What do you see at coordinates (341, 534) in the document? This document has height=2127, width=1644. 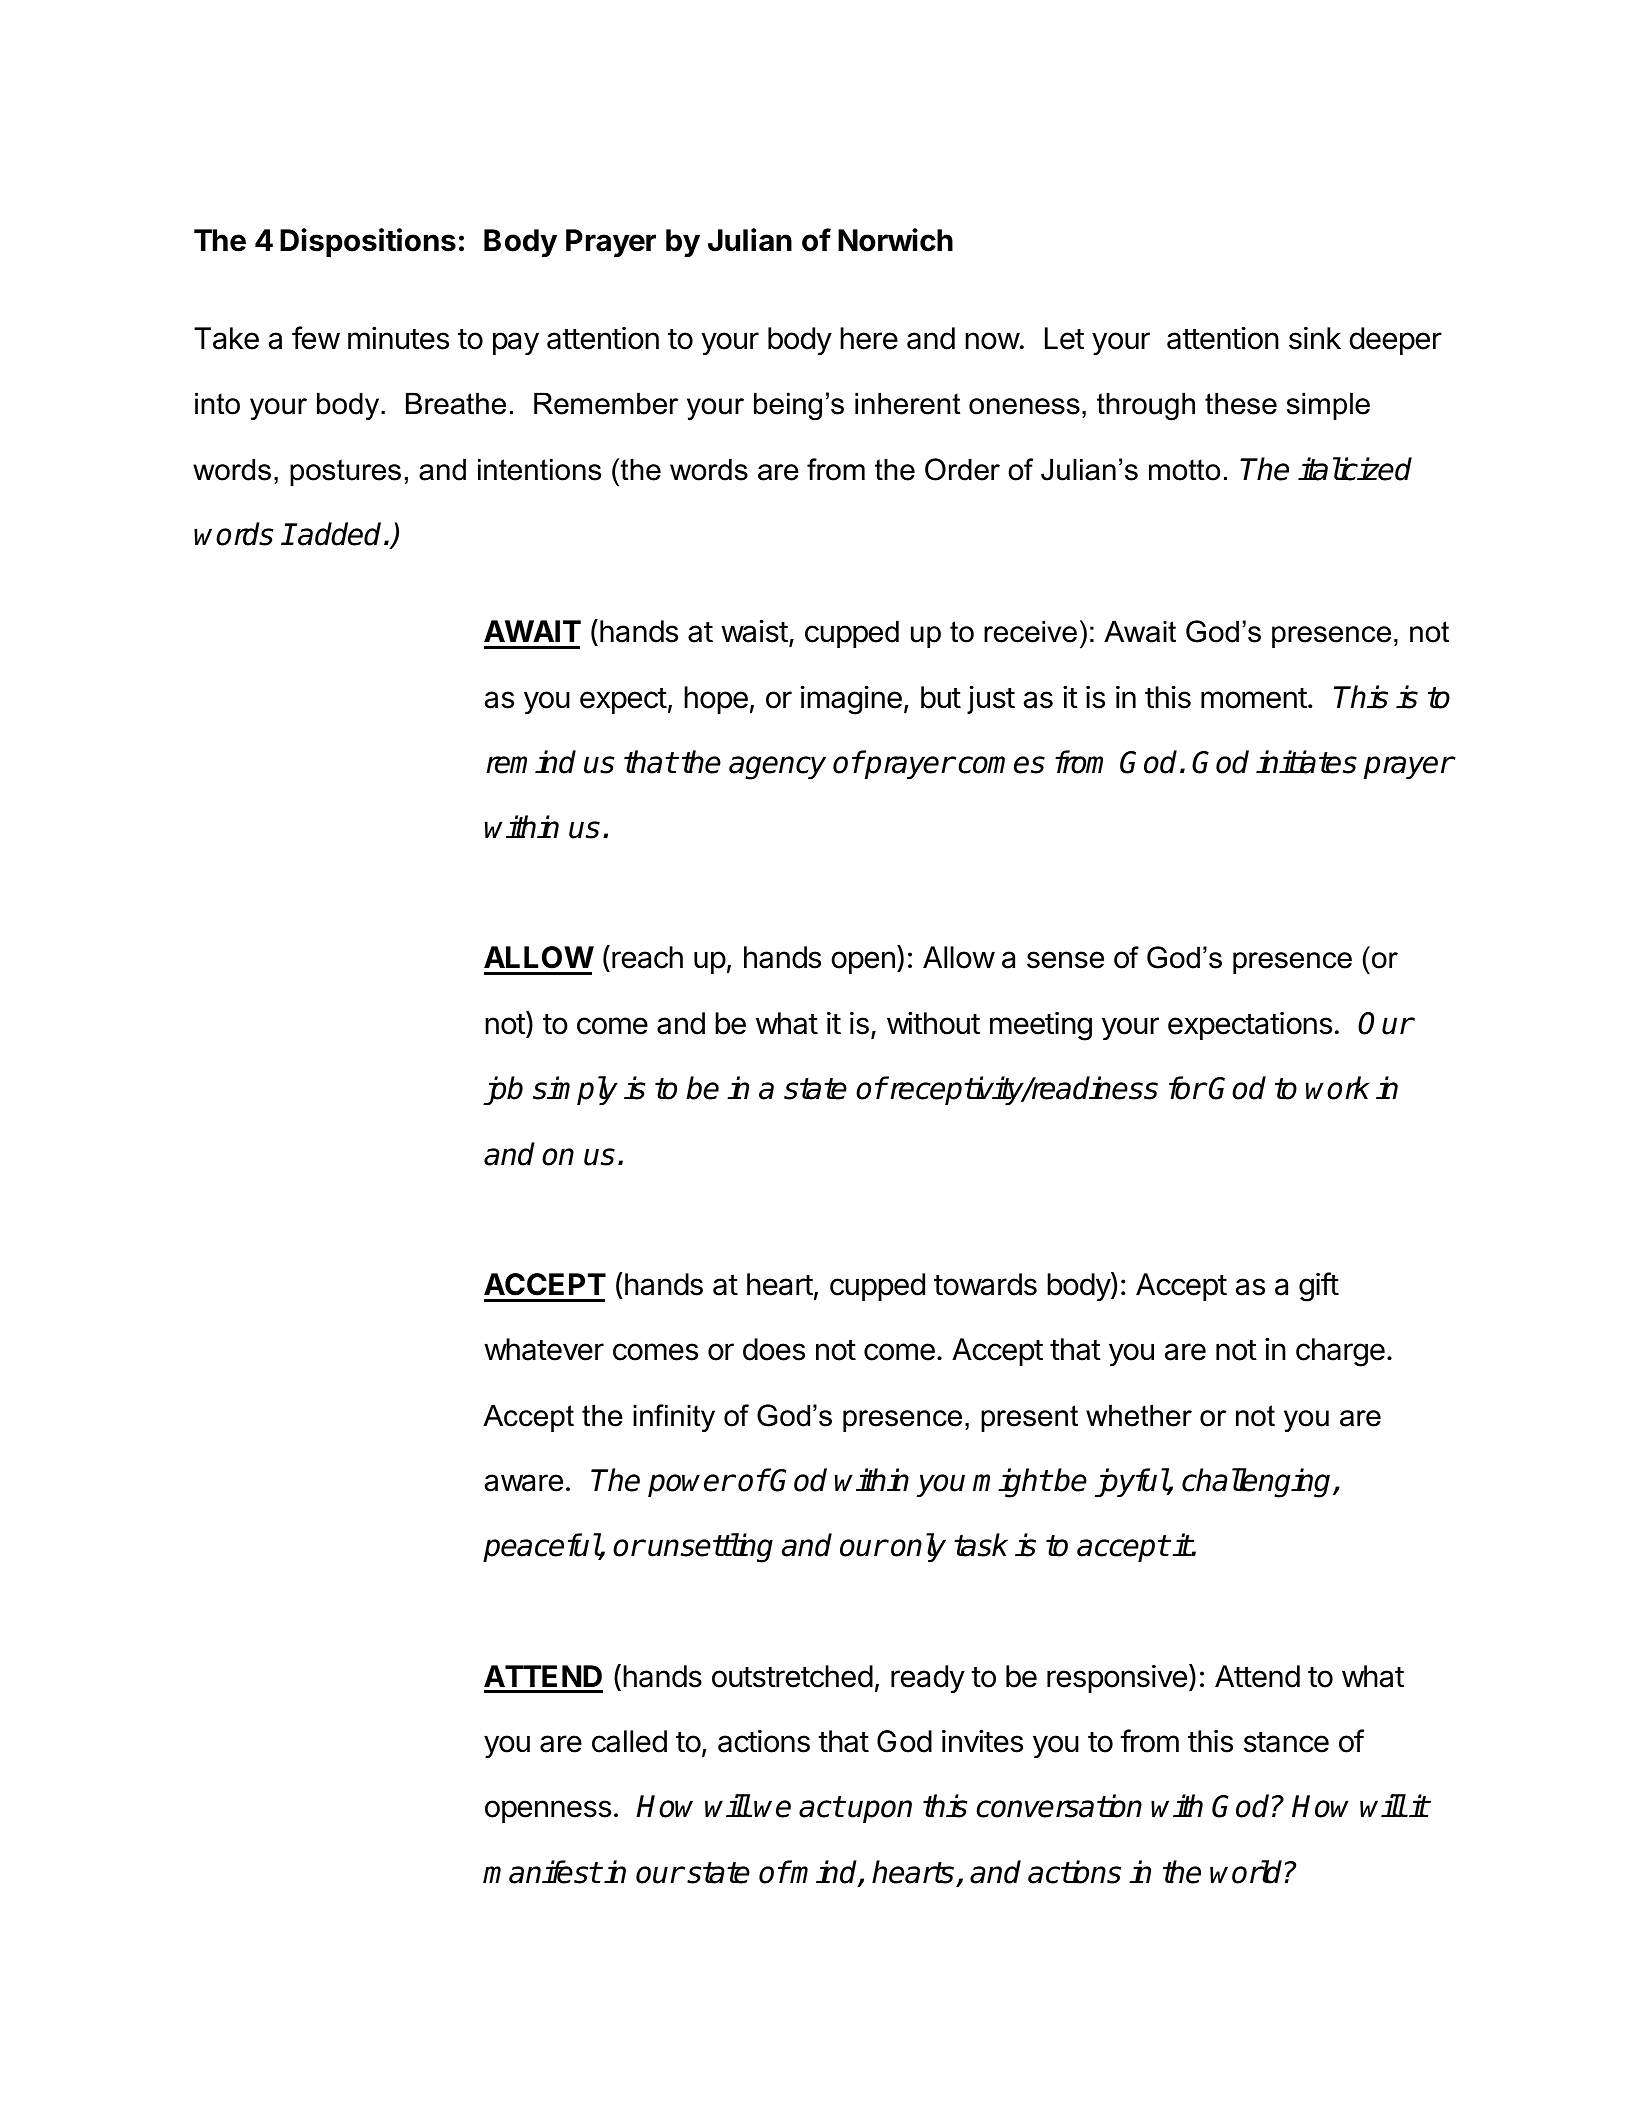 I see `added` at bounding box center [341, 534].
